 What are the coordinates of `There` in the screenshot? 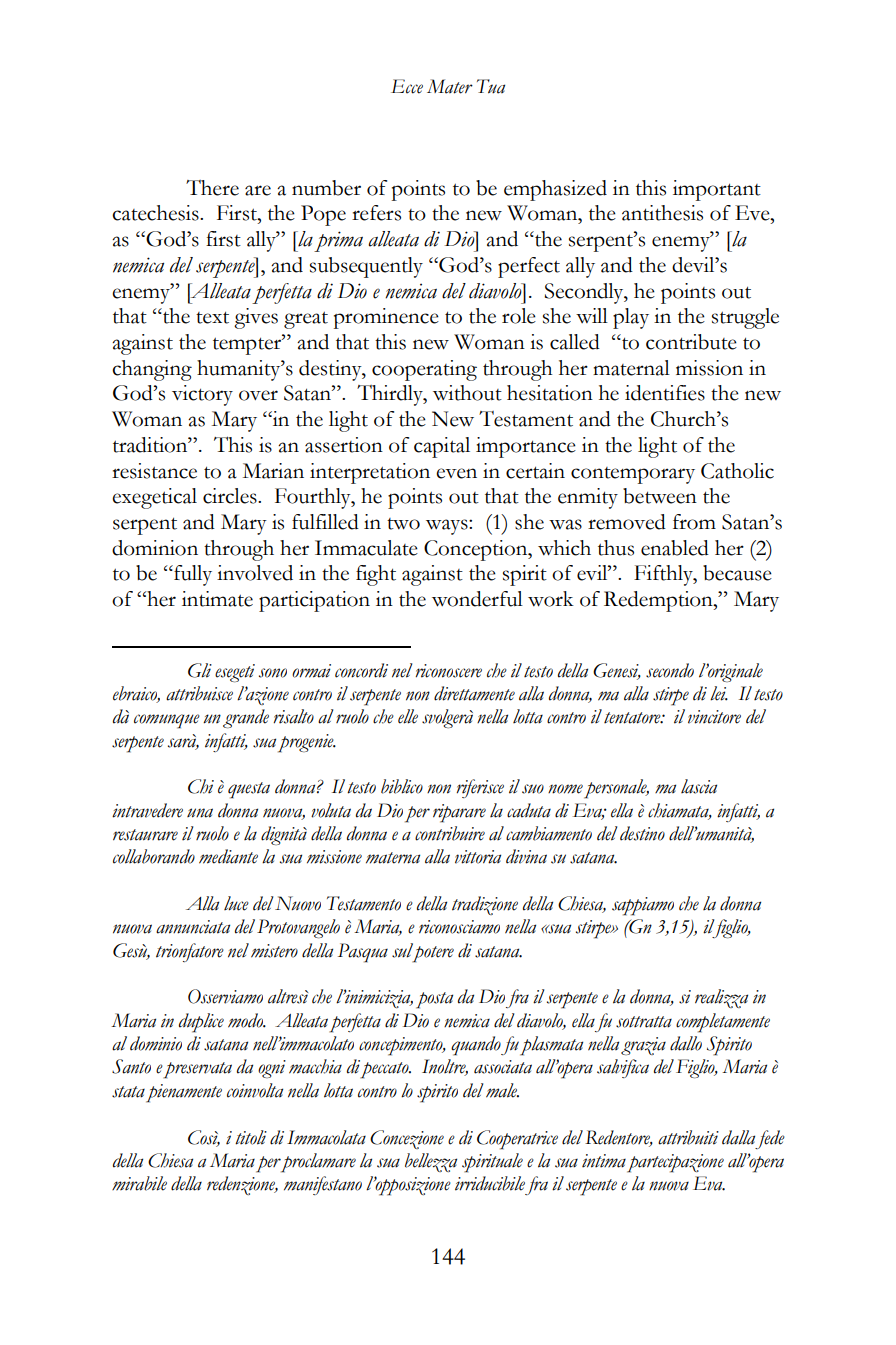 It's located at (212, 188).
